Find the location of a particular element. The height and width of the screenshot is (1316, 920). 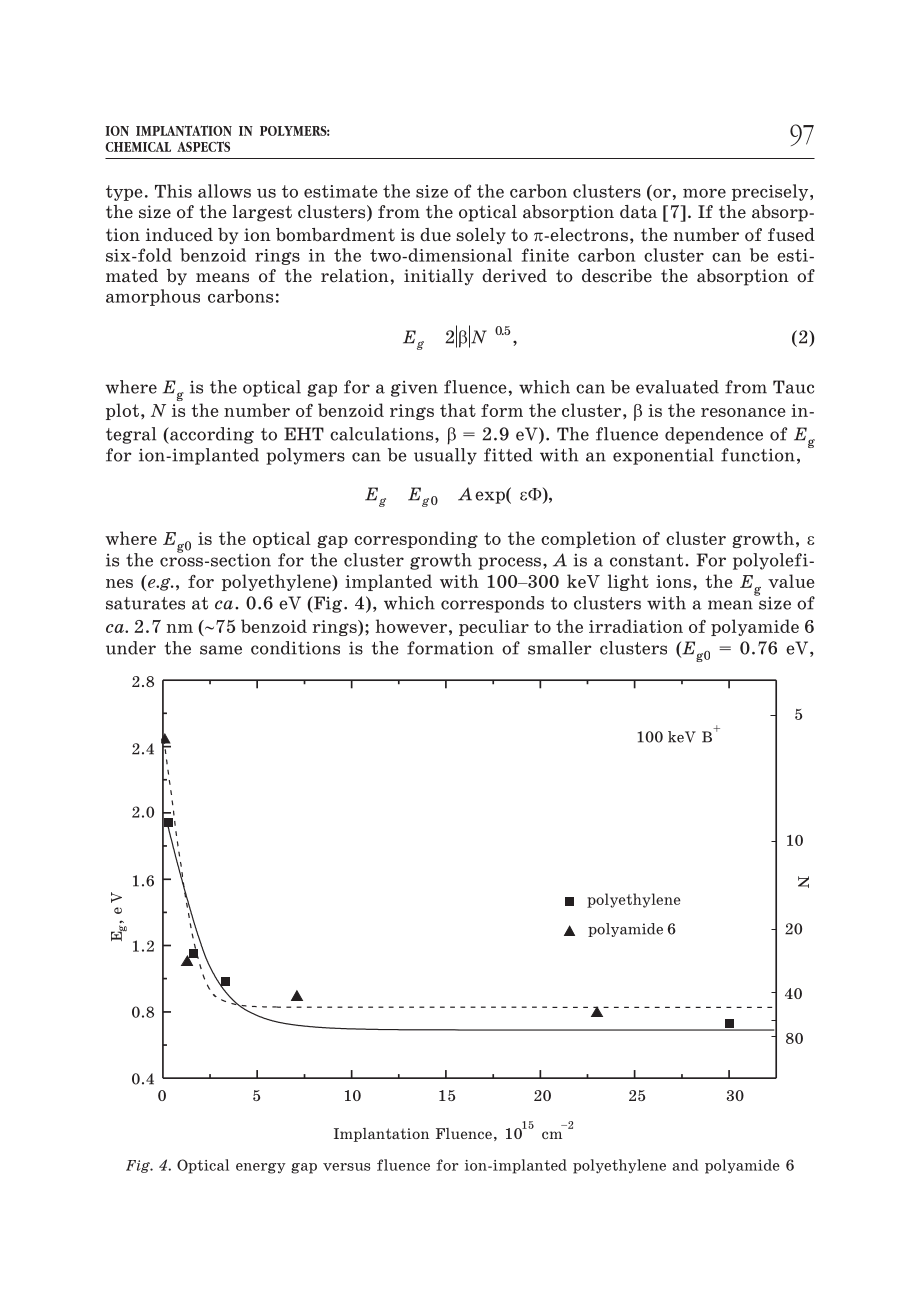

same is located at coordinates (221, 650).
